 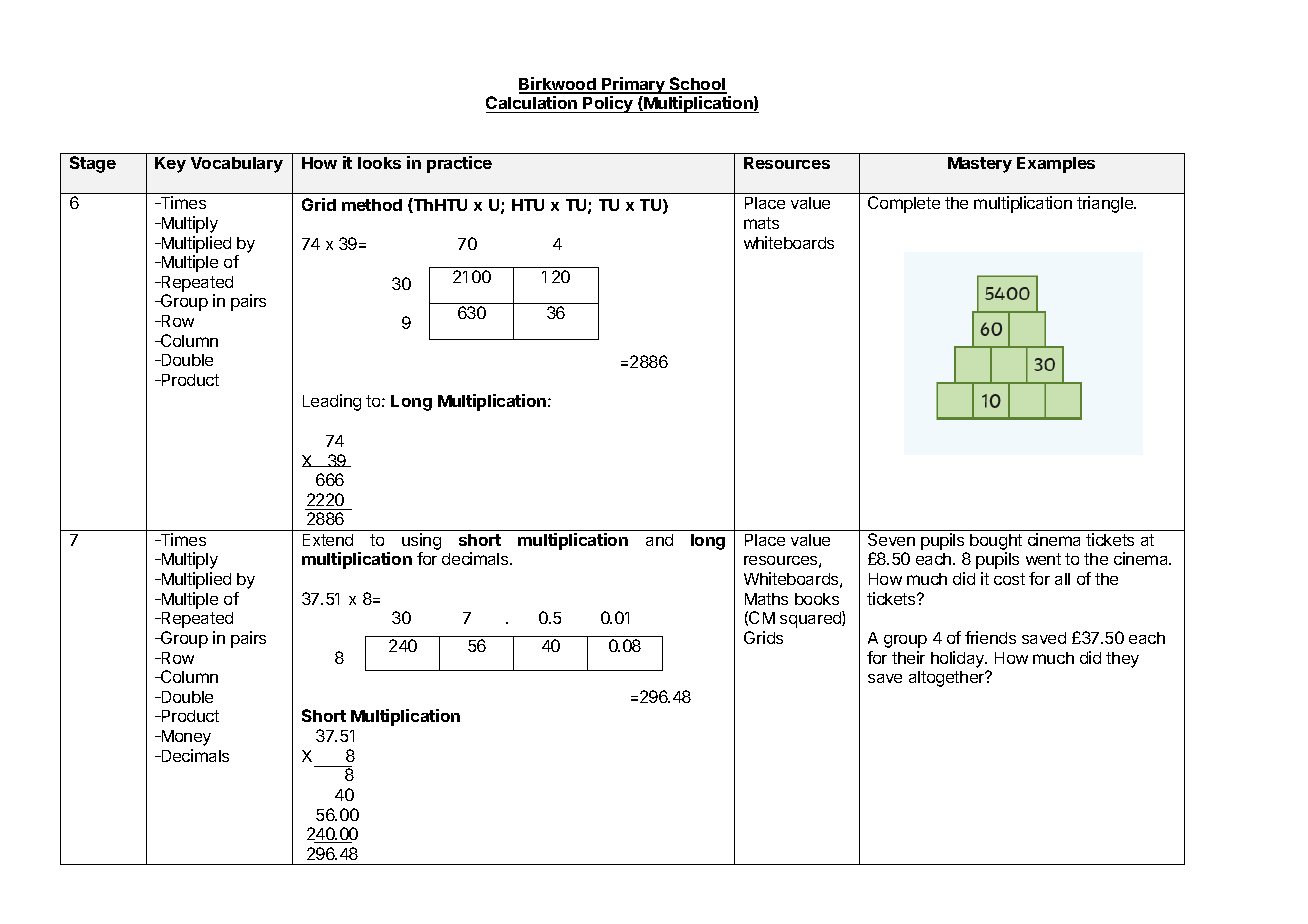 What do you see at coordinates (766, 599) in the page?
I see `Maths` at bounding box center [766, 599].
